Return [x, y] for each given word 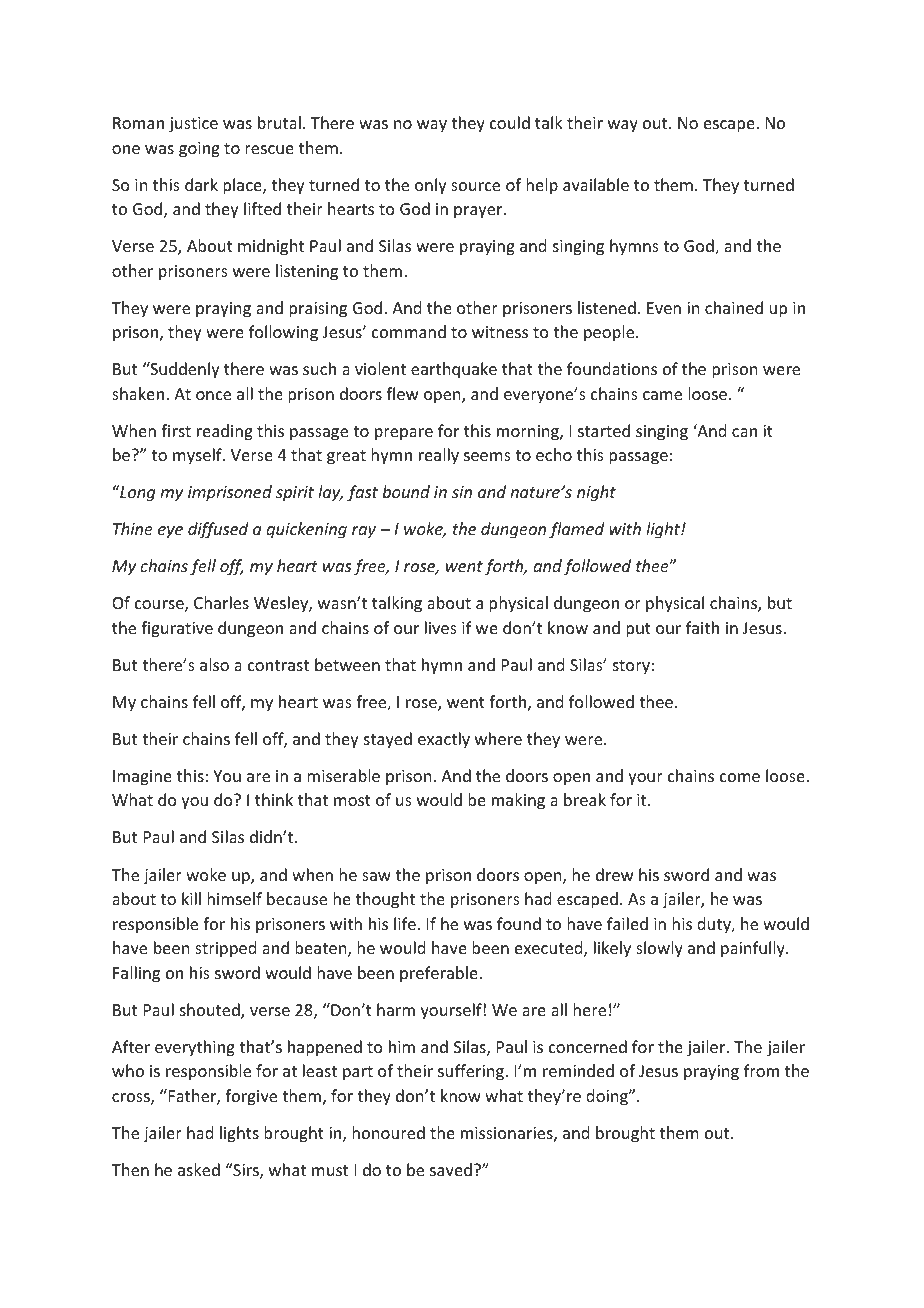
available [596, 184]
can [744, 432]
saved [451, 1169]
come [740, 777]
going [199, 150]
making [518, 801]
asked [199, 1169]
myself [198, 456]
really [439, 456]
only [431, 186]
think [274, 799]
